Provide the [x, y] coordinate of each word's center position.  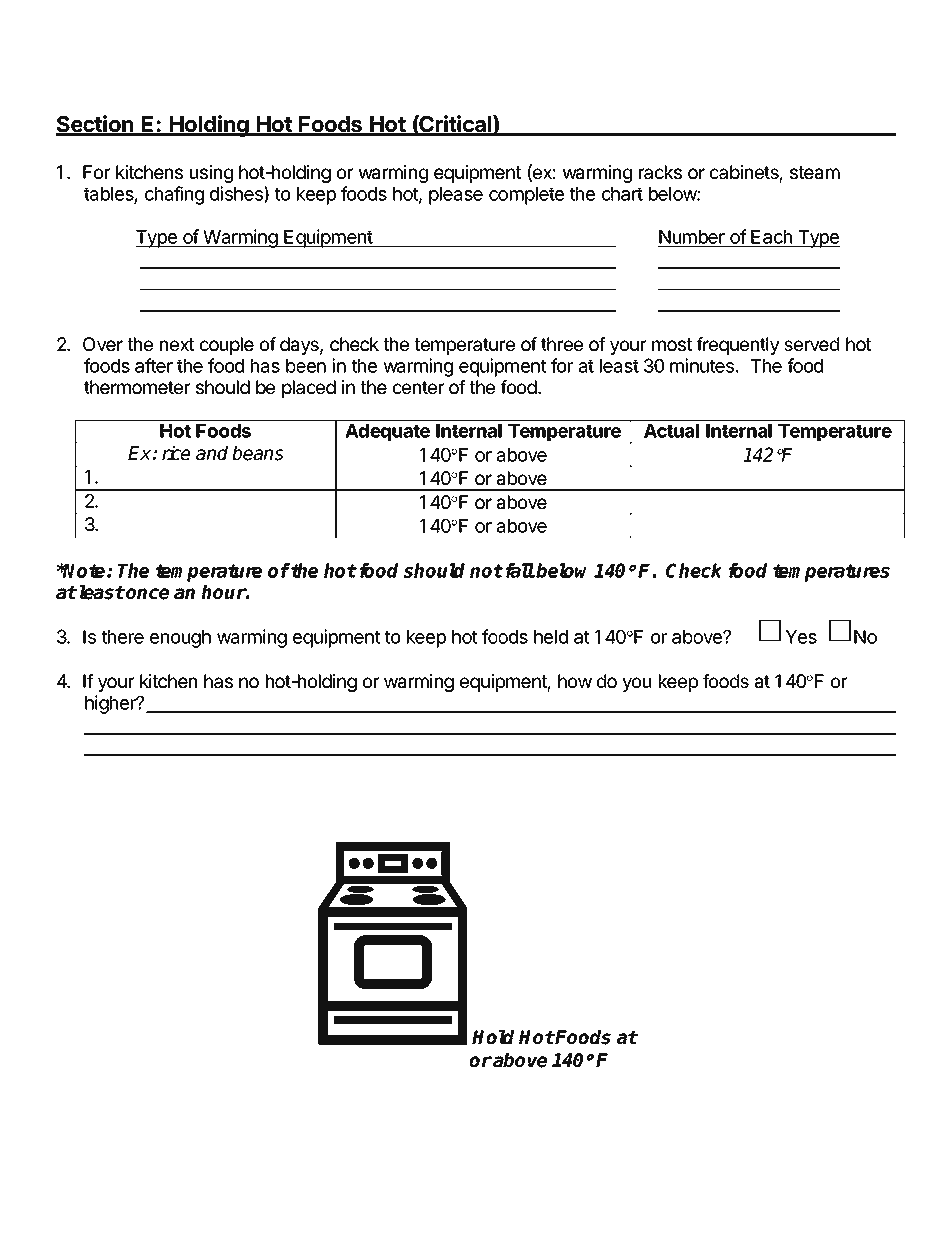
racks [660, 172]
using [211, 174]
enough [180, 639]
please [456, 196]
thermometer [137, 387]
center [418, 387]
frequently [738, 346]
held [551, 637]
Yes [801, 637]
